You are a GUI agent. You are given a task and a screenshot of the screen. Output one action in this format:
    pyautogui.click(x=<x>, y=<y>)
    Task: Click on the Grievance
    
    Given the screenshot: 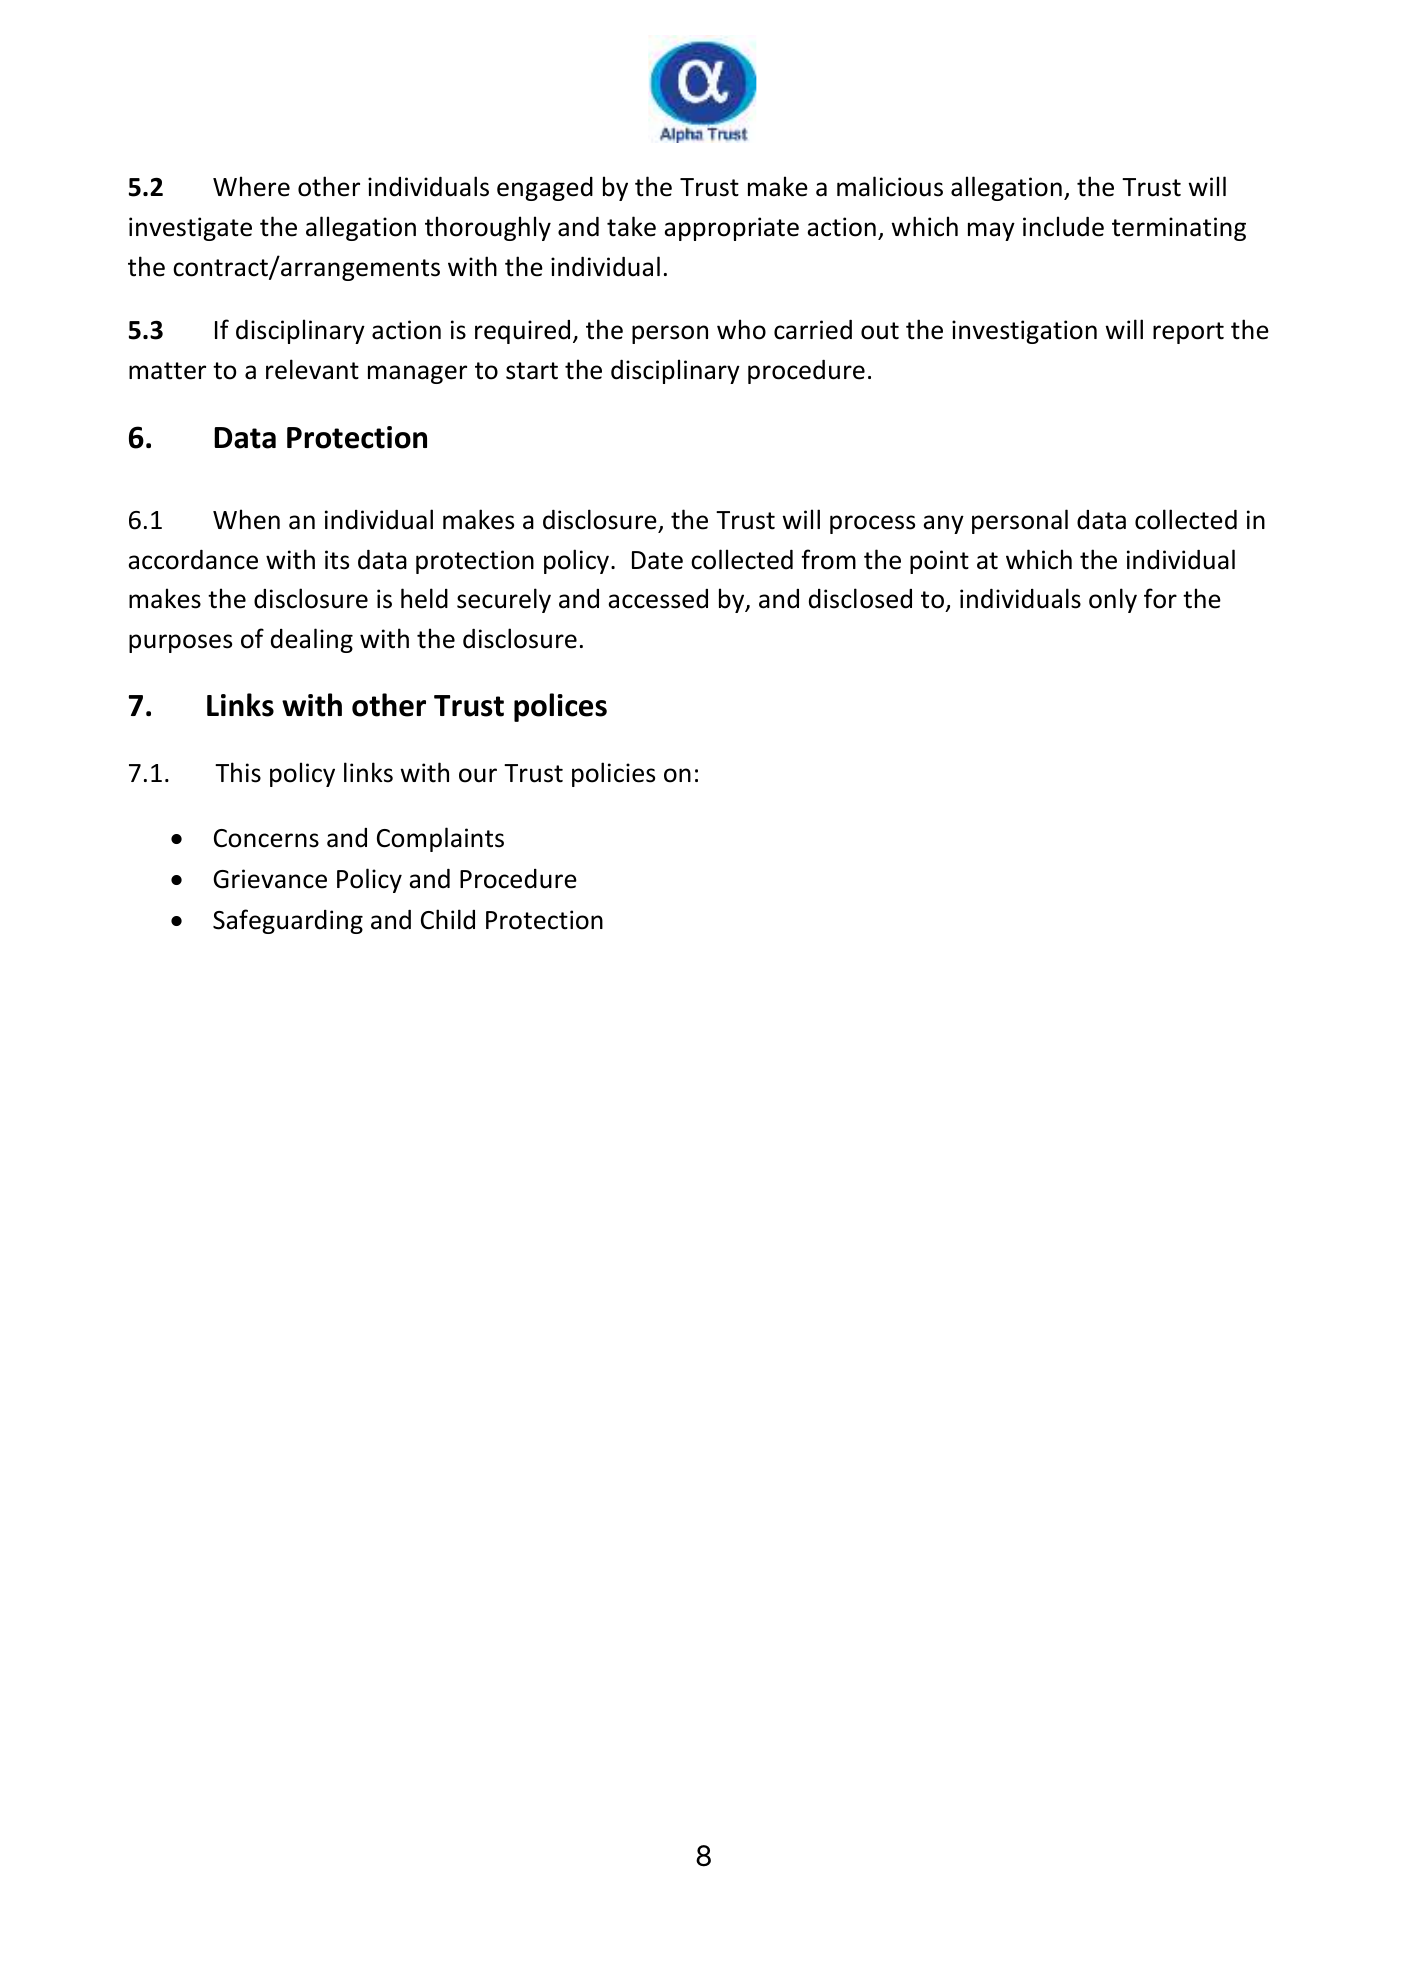 What is the action you would take?
    pyautogui.click(x=270, y=879)
